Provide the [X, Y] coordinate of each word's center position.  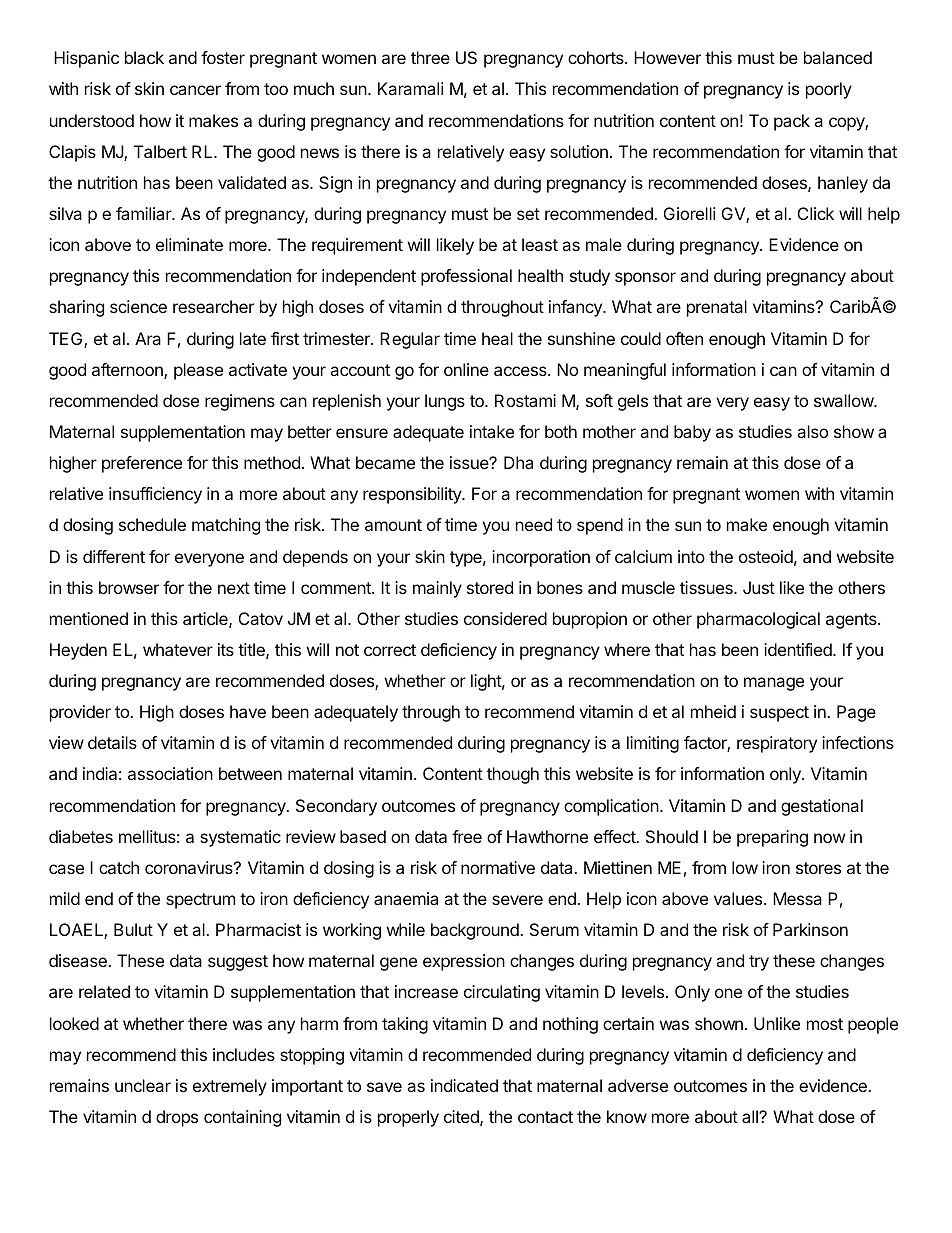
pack [792, 122]
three [430, 57]
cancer [195, 90]
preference [142, 464]
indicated [464, 1085]
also [813, 431]
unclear [143, 1085]
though [513, 775]
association [170, 773]
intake [492, 431]
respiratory [777, 744]
